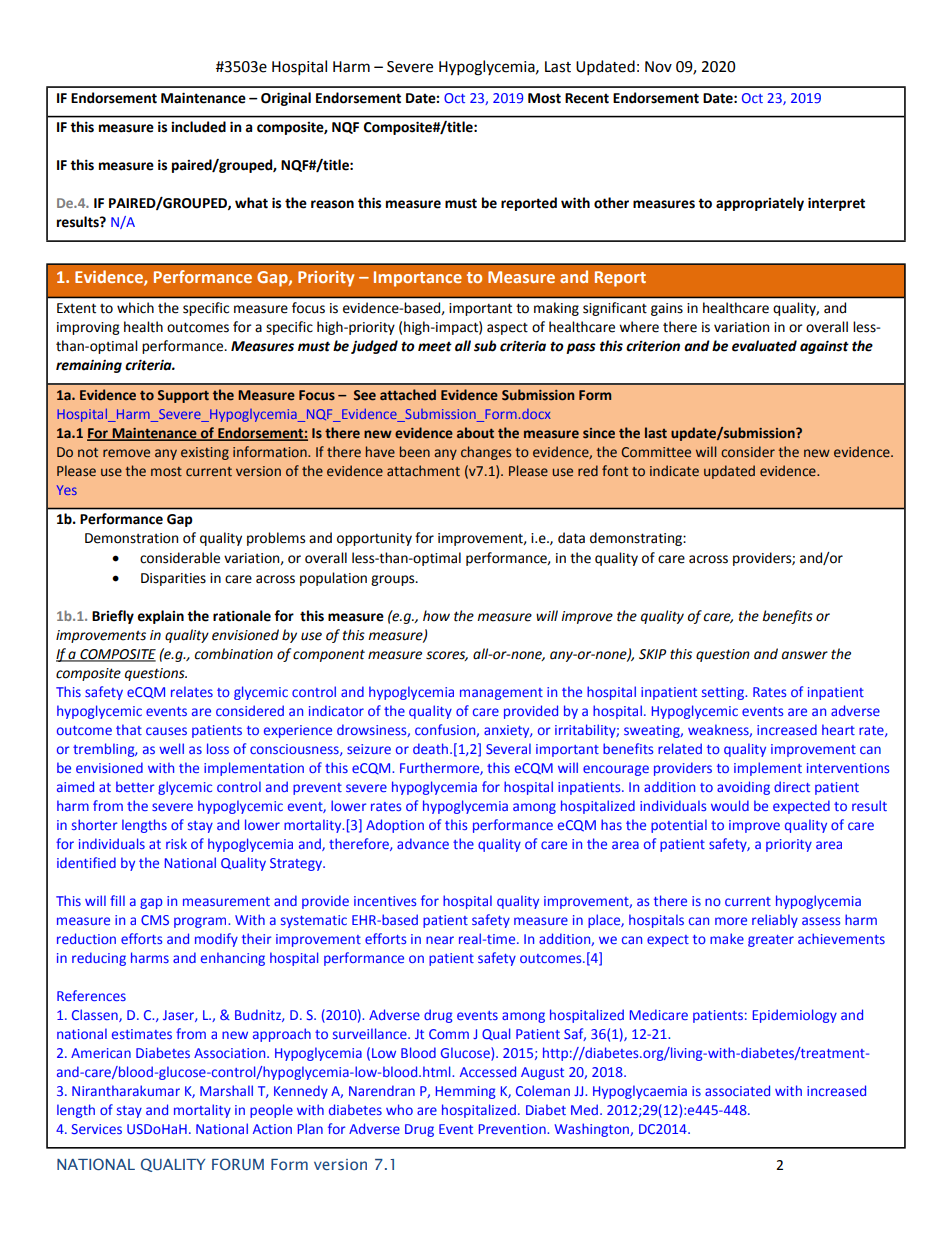  Describe the element at coordinates (764, 346) in the screenshot. I see `evaluated` at that location.
